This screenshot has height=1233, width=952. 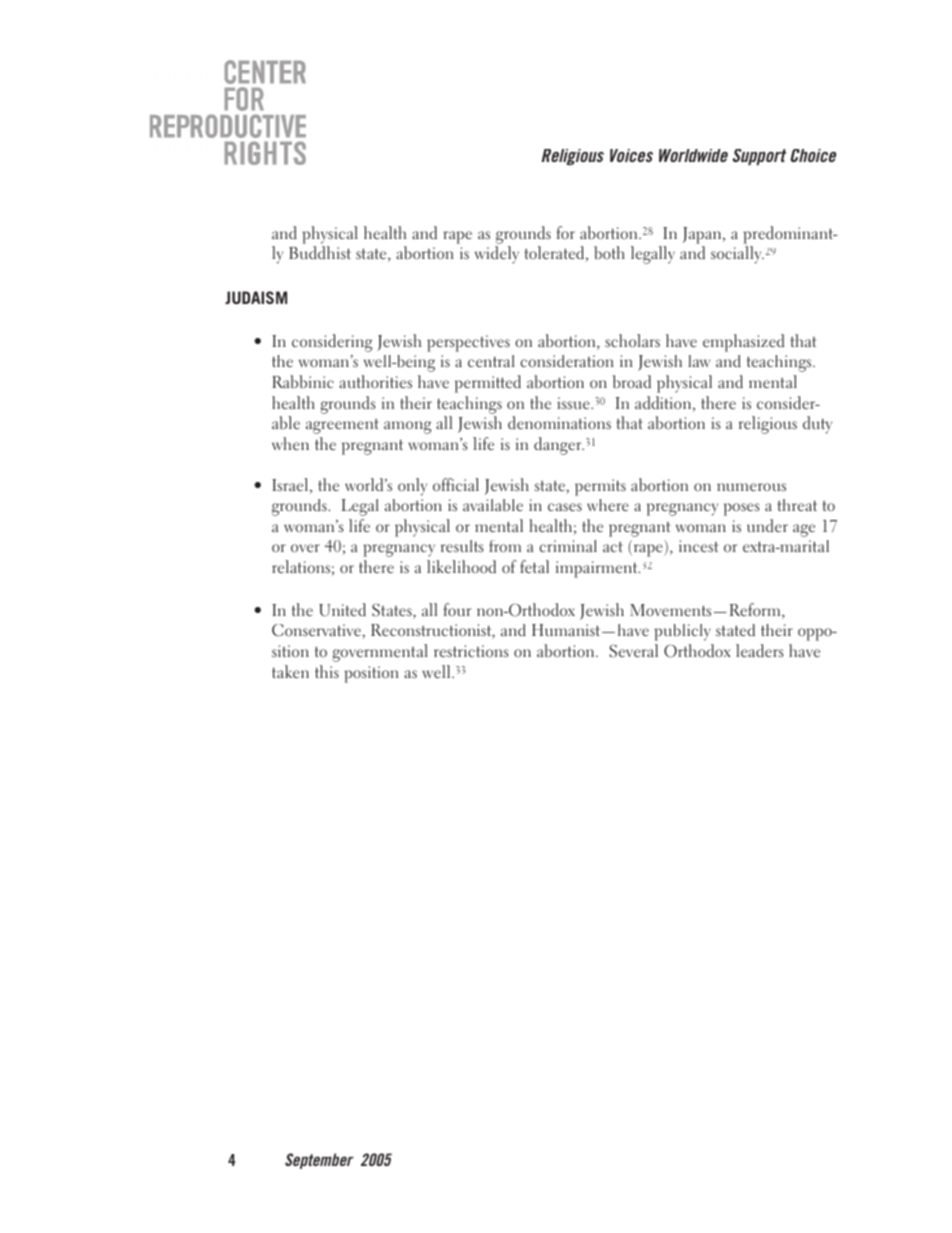 What do you see at coordinates (471, 651) in the screenshot?
I see `restrictions` at bounding box center [471, 651].
